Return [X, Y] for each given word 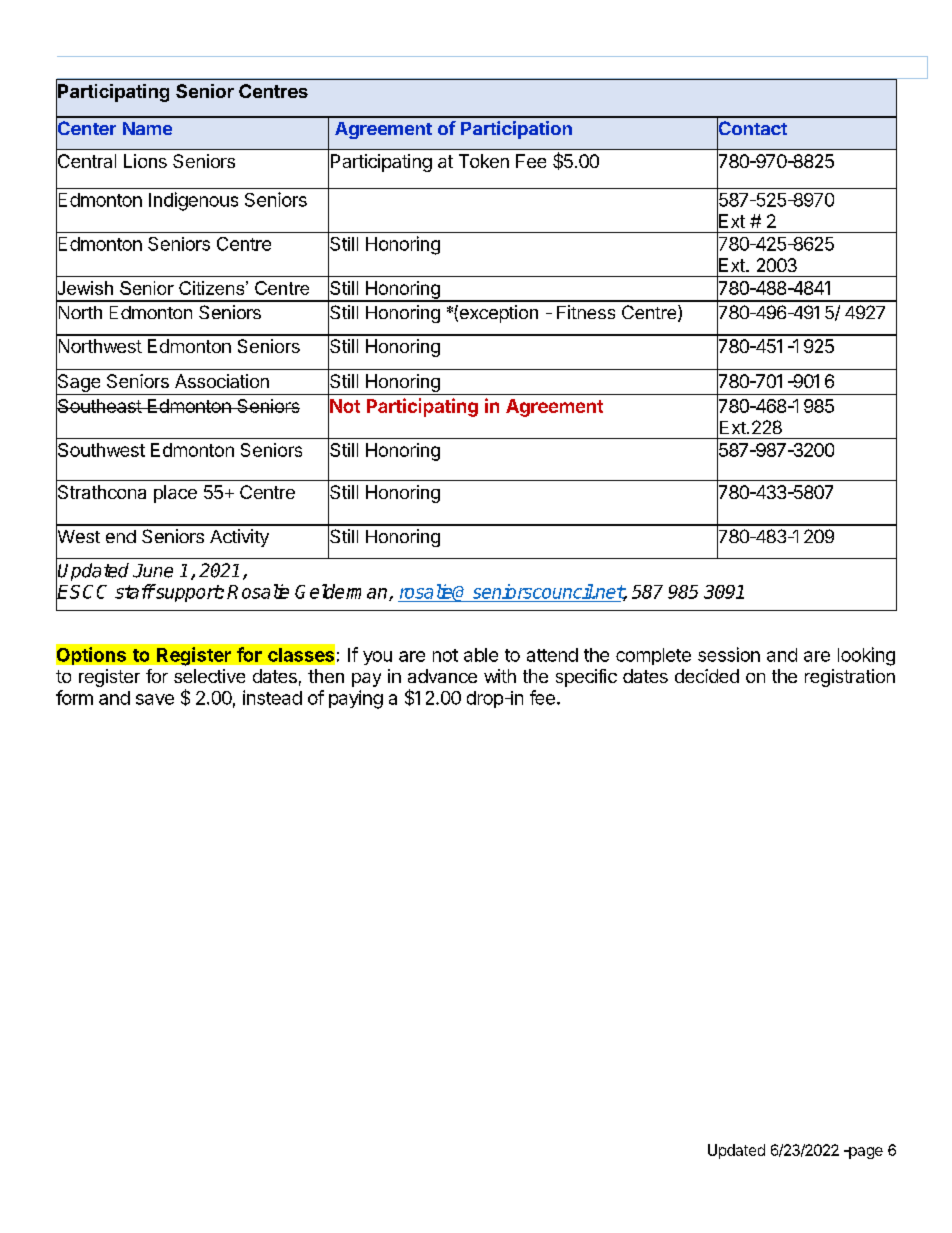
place [175, 494]
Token [484, 161]
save [155, 699]
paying [356, 699]
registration [850, 678]
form [74, 697]
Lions [145, 161]
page [865, 1153]
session [729, 654]
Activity [239, 538]
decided [707, 676]
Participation [516, 130]
